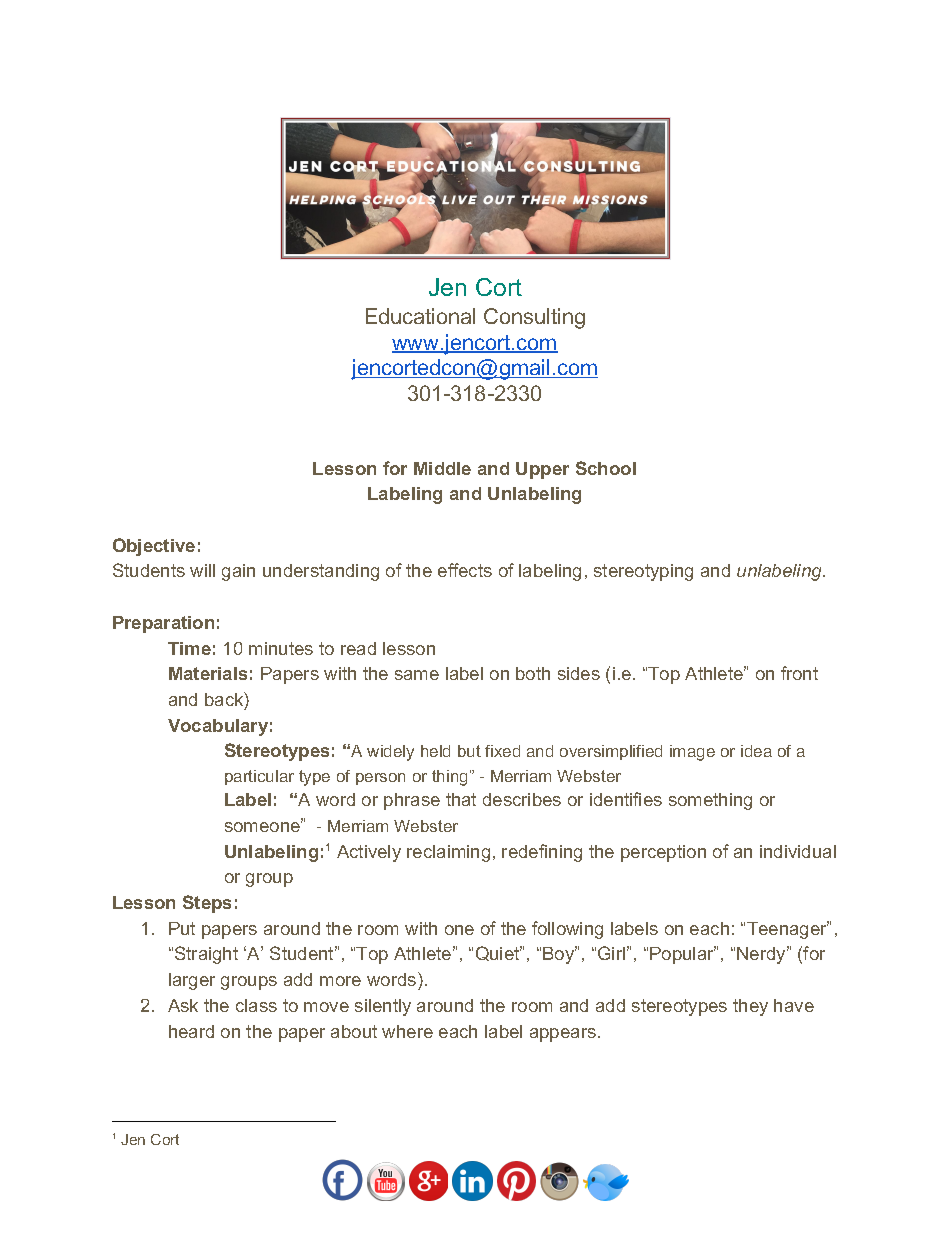  What do you see at coordinates (256, 1005) in the screenshot?
I see `class` at bounding box center [256, 1005].
